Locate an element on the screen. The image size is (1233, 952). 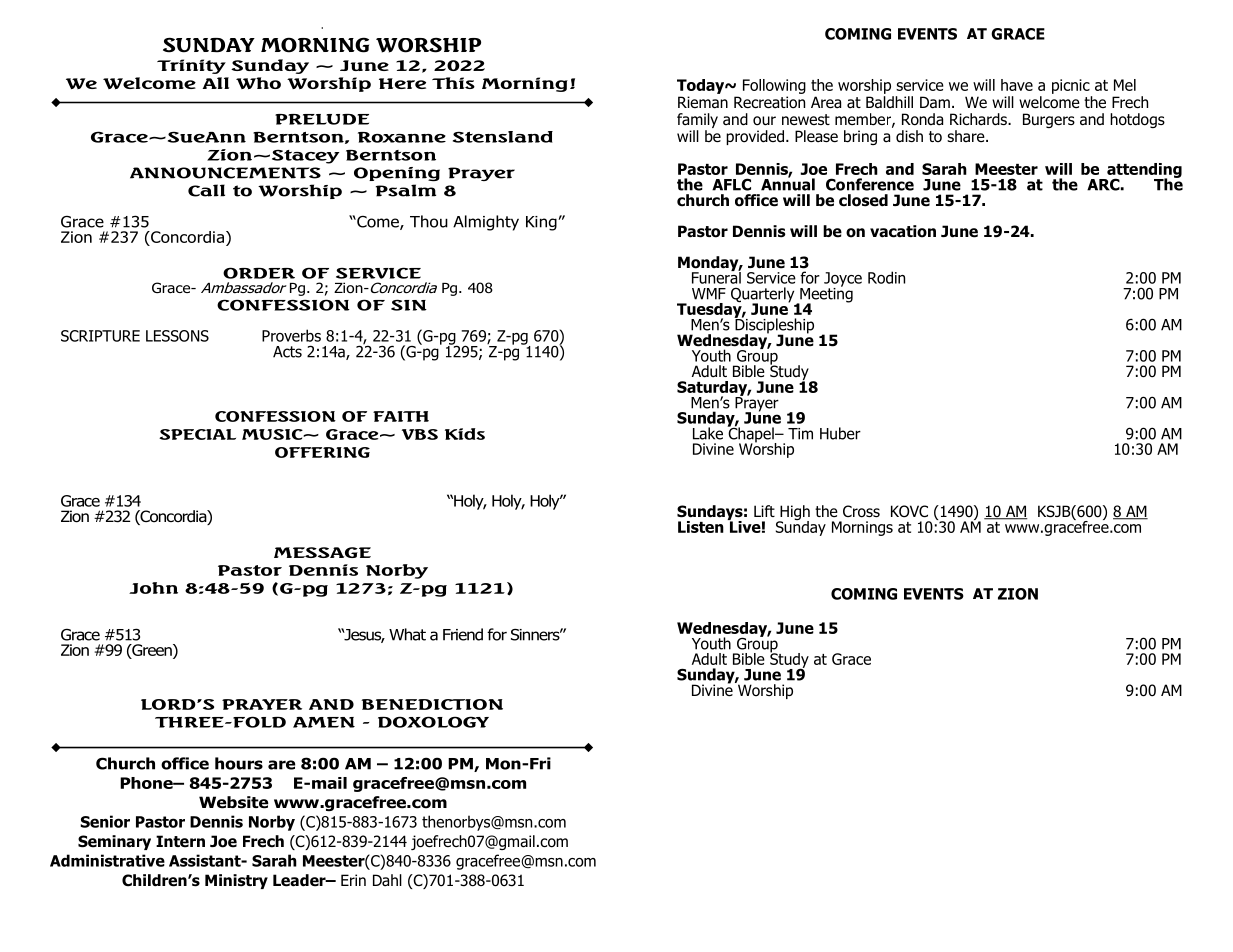
Lake is located at coordinates (708, 433).
